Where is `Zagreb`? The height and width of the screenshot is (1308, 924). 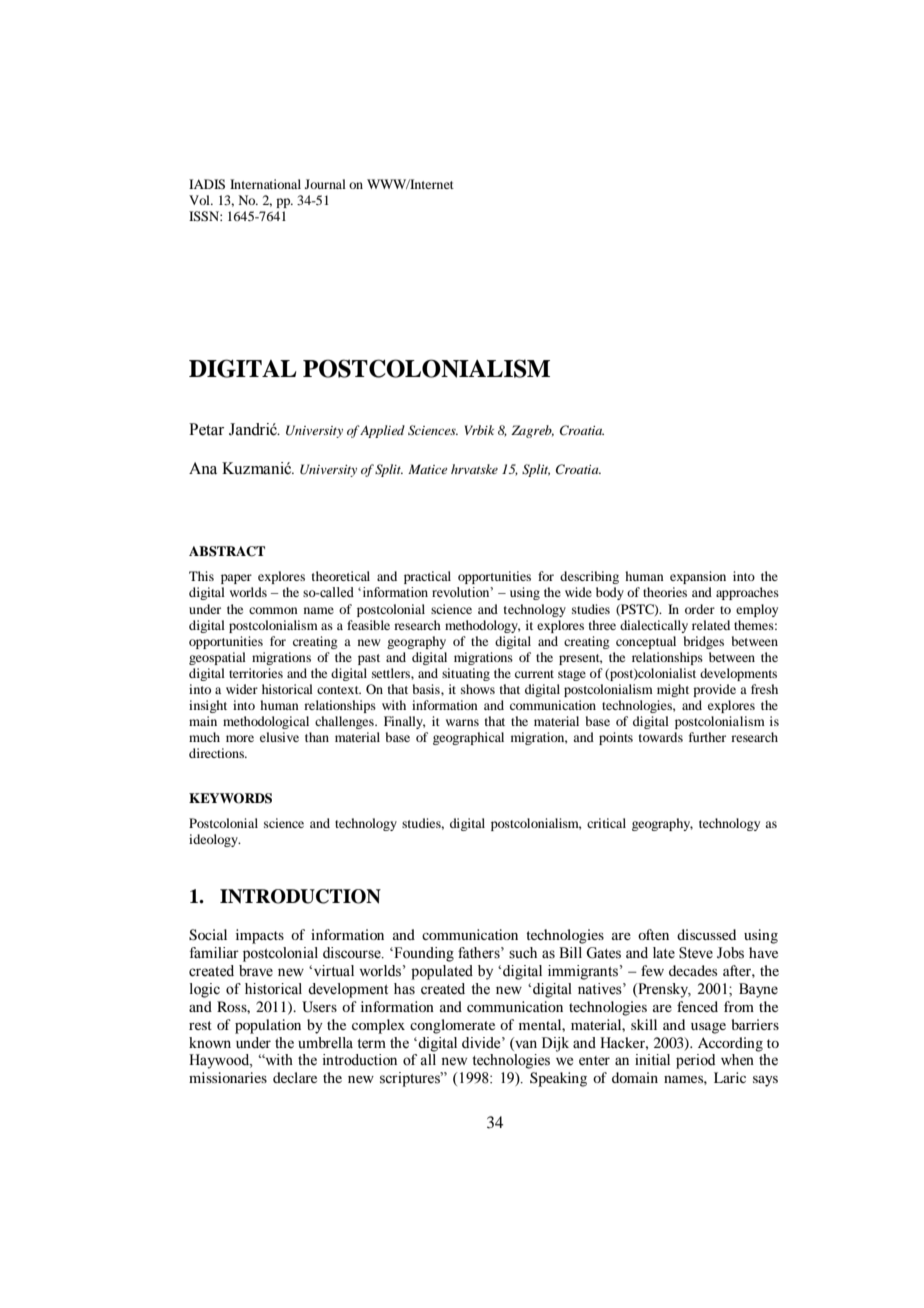
Zagreb is located at coordinates (532, 431).
